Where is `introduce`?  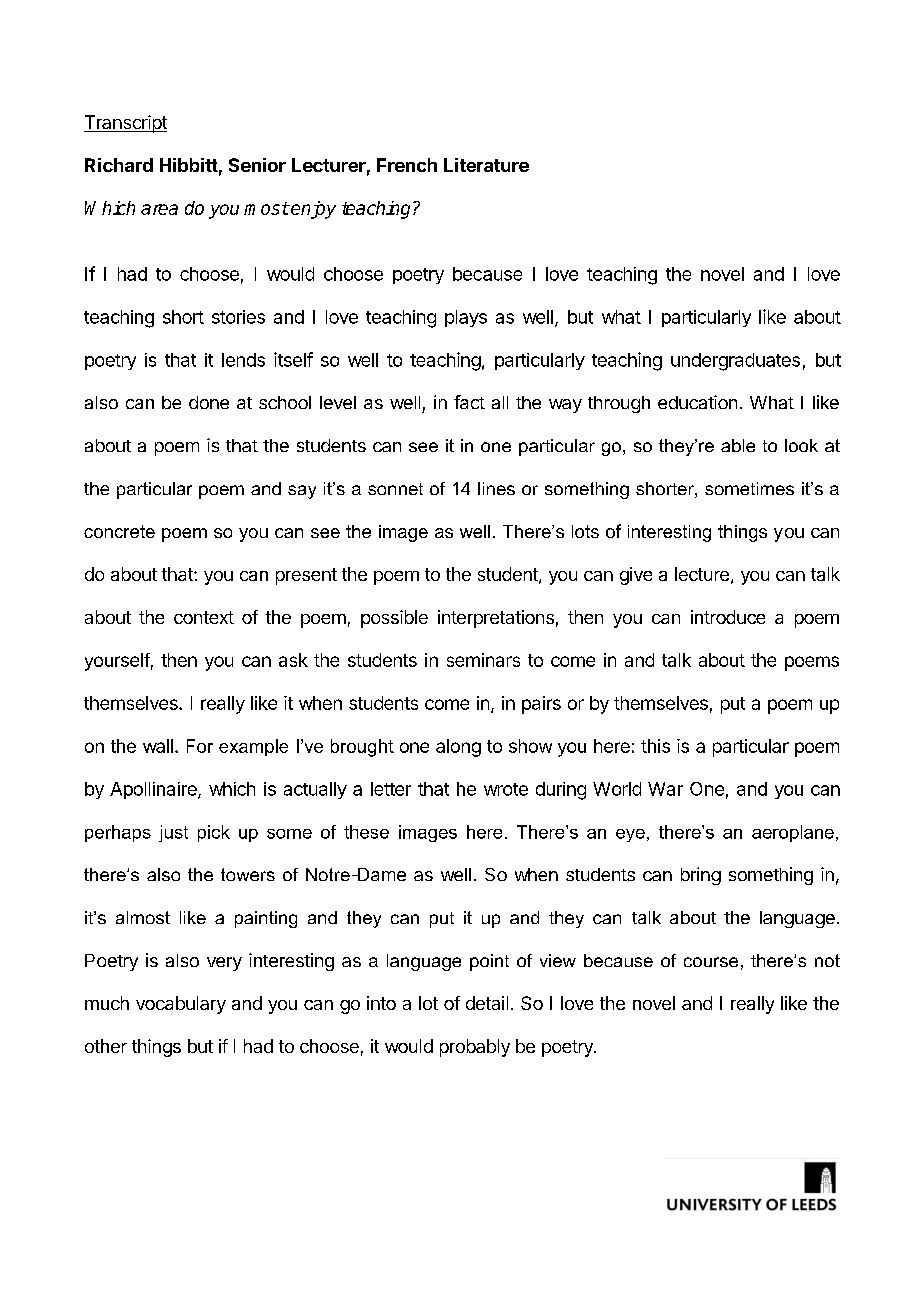
introduce is located at coordinates (728, 617).
